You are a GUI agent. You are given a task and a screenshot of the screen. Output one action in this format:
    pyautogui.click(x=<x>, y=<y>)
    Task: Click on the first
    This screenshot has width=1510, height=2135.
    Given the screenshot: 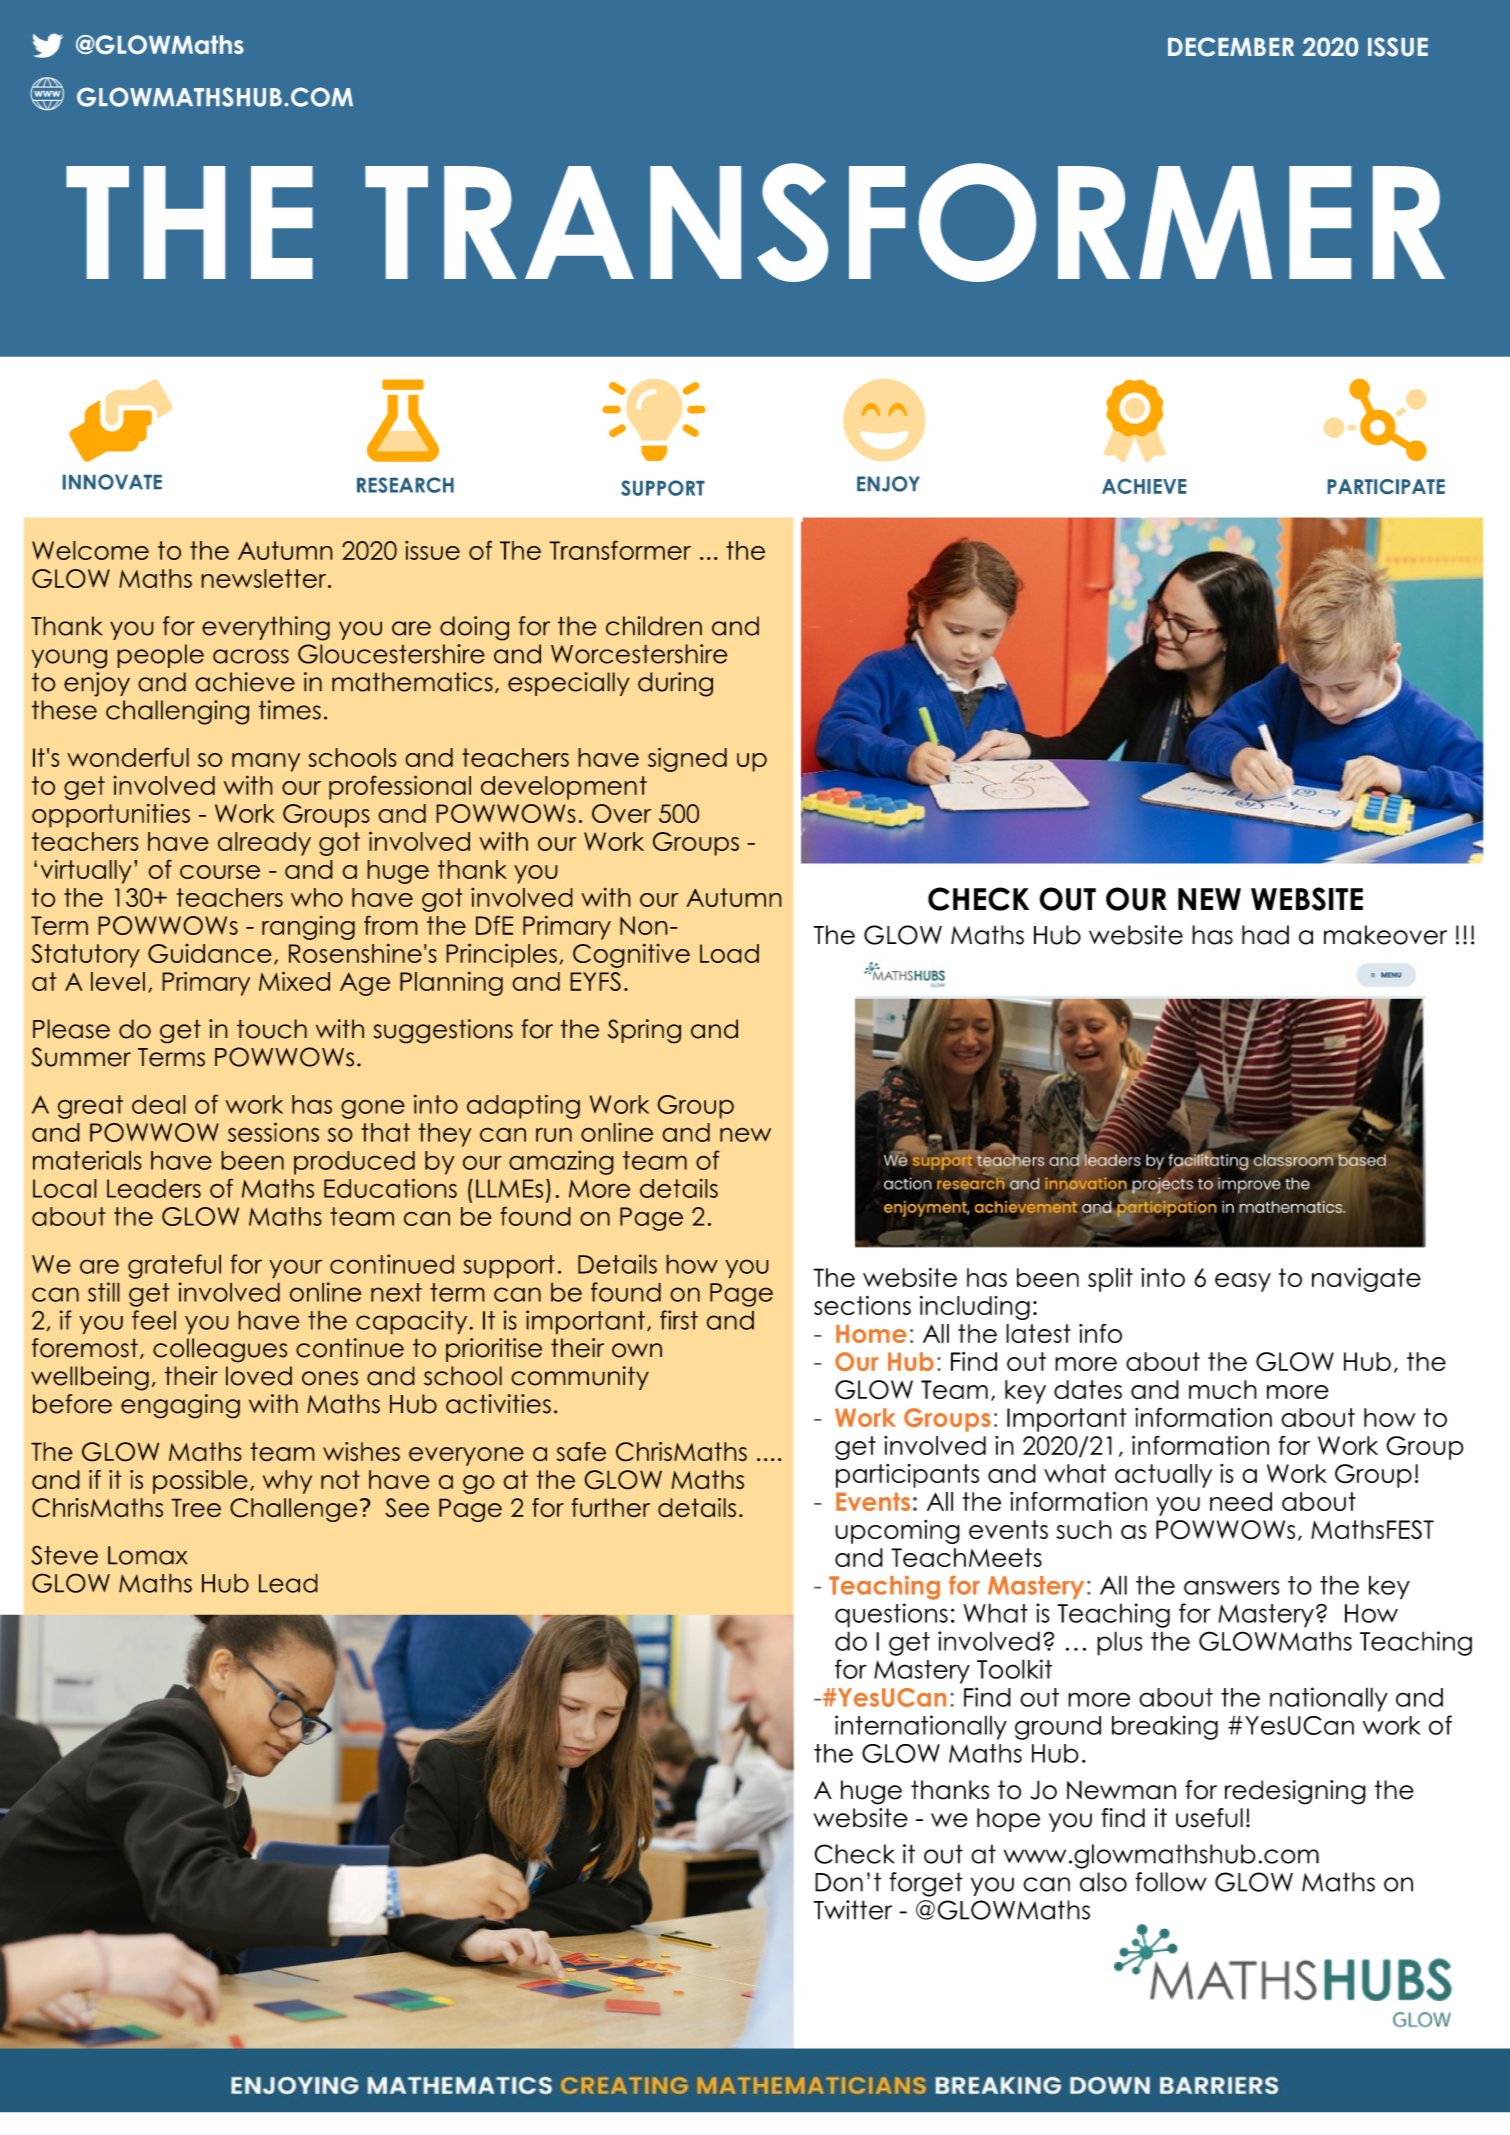 What is the action you would take?
    pyautogui.click(x=679, y=1320)
